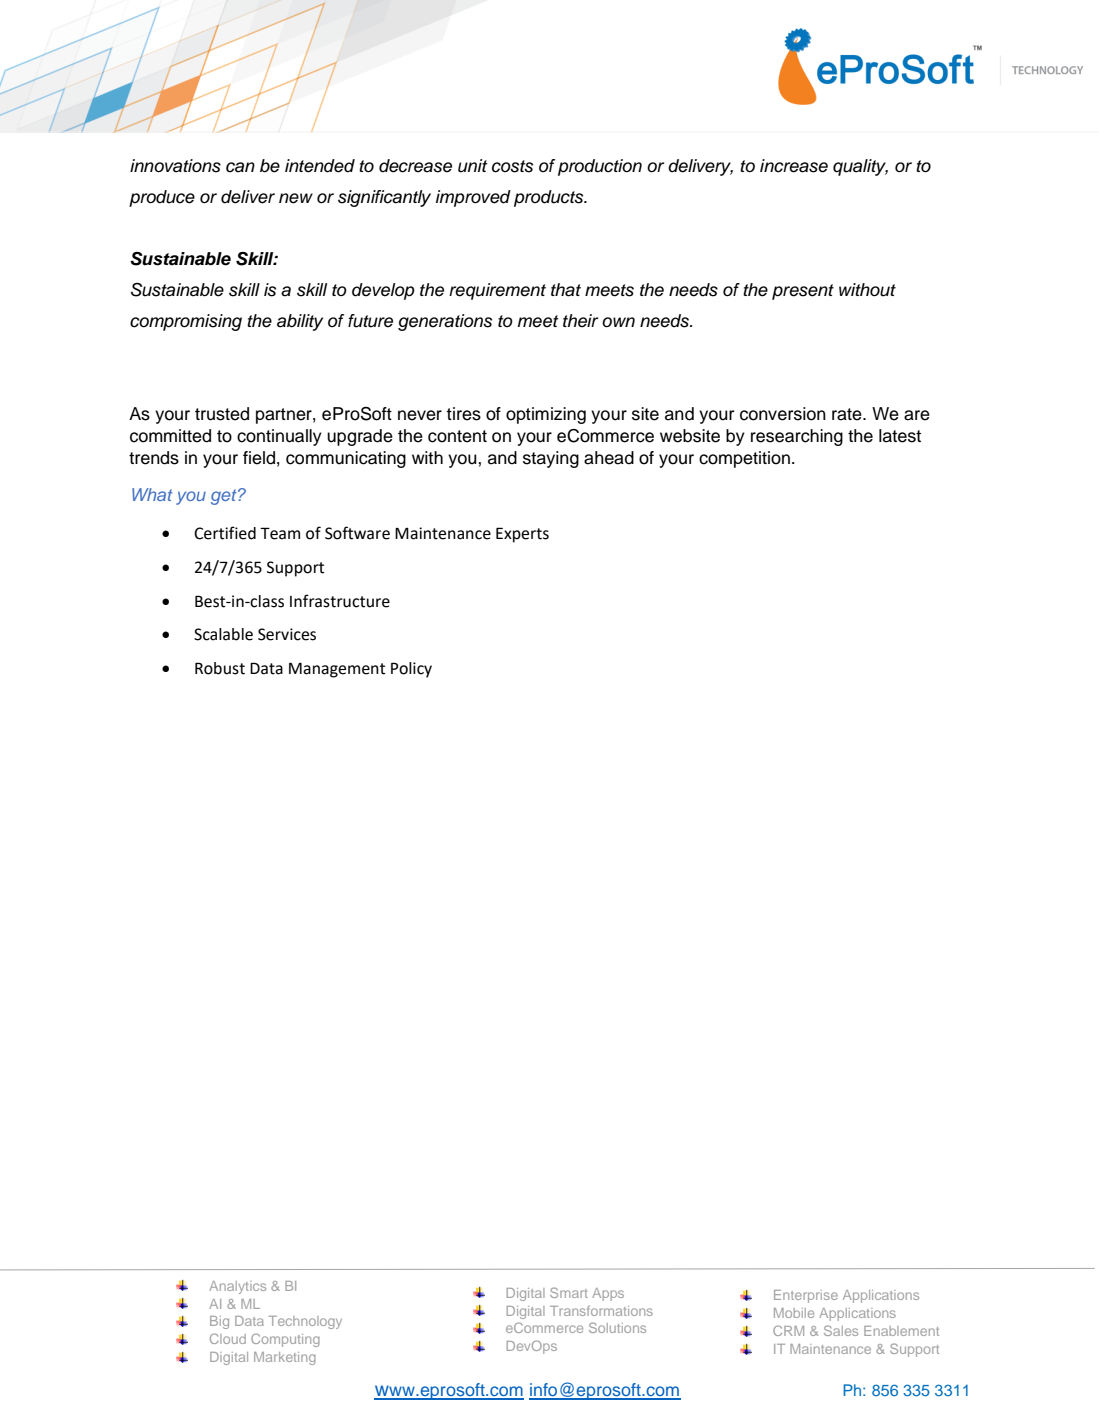 Image resolution: width=1100 pixels, height=1423 pixels. Describe the element at coordinates (744, 459) in the screenshot. I see `competition` at that location.
